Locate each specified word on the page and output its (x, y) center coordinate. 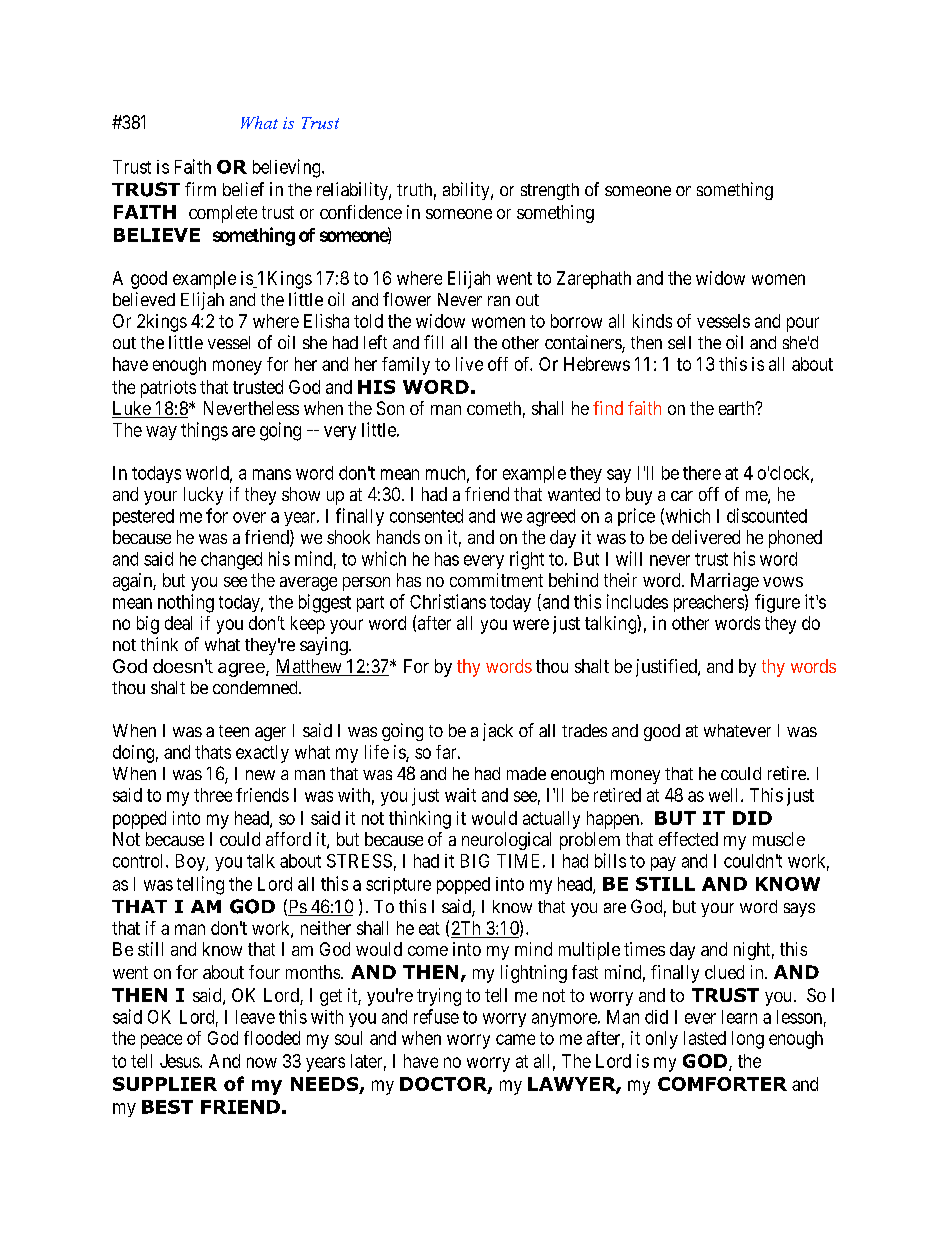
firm (200, 189)
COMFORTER (722, 1084)
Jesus (180, 1061)
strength (550, 191)
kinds (652, 321)
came (515, 1039)
